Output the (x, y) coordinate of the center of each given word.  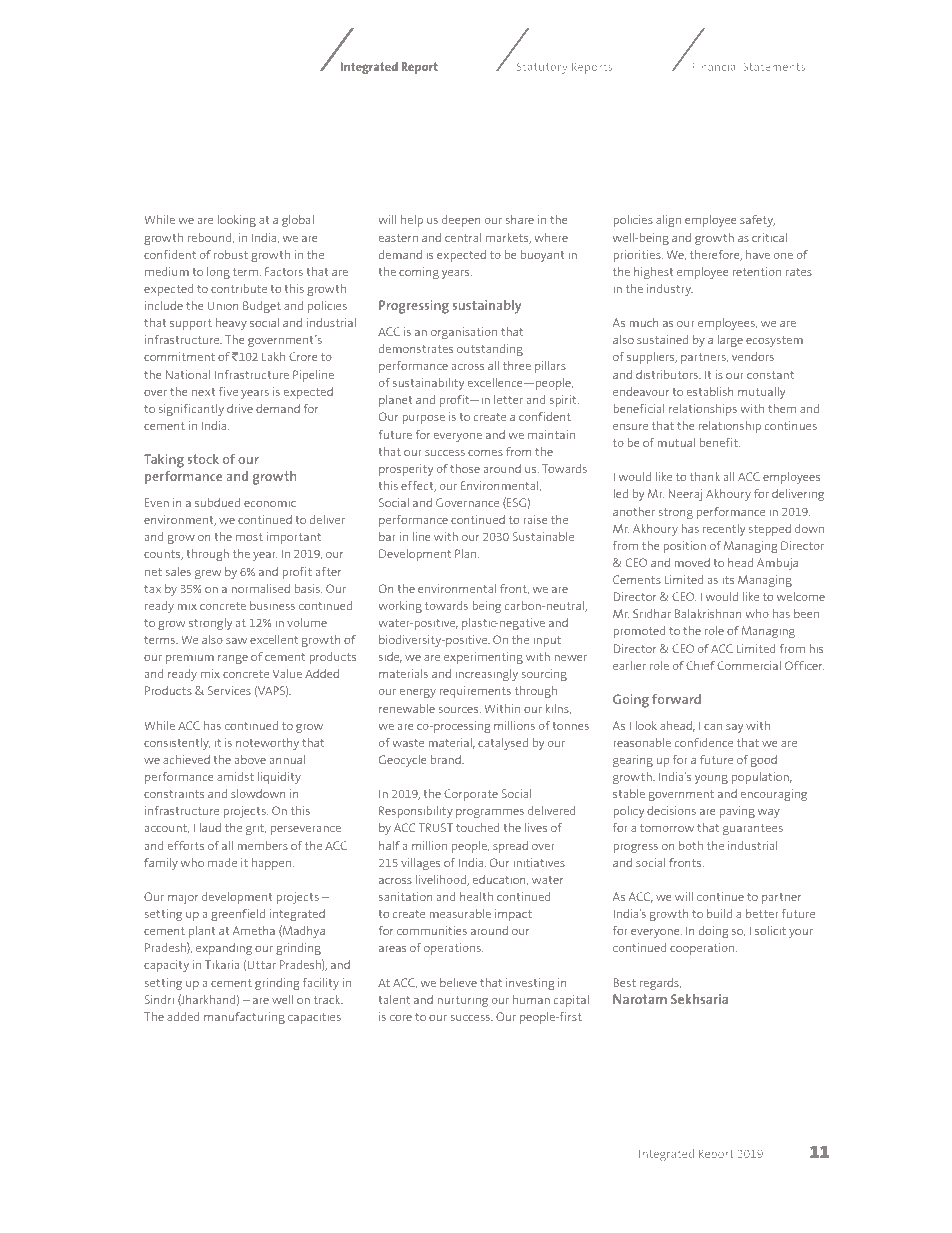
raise (535, 519)
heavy (231, 324)
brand (447, 759)
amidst (235, 776)
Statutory (542, 68)
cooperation (703, 949)
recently (724, 530)
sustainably (487, 307)
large (730, 341)
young (711, 779)
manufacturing (244, 1018)
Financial (716, 66)
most (249, 536)
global (298, 221)
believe (458, 982)
